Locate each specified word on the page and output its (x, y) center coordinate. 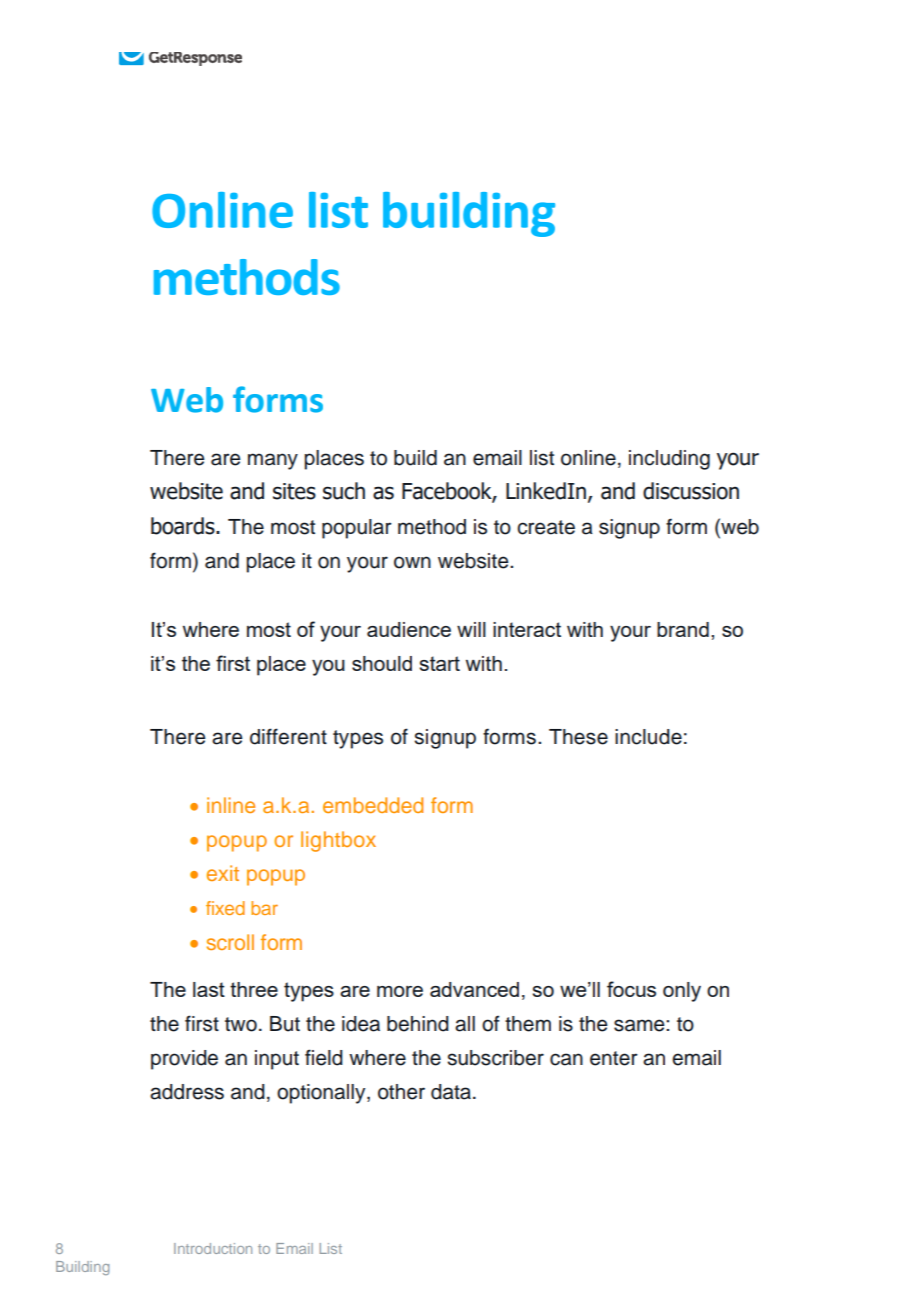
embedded (373, 805)
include (648, 737)
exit (223, 873)
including (669, 460)
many (273, 461)
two (241, 1024)
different (288, 736)
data (452, 1092)
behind (418, 1024)
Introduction (213, 1248)
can (566, 1059)
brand (683, 629)
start (439, 663)
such (344, 491)
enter (614, 1058)
